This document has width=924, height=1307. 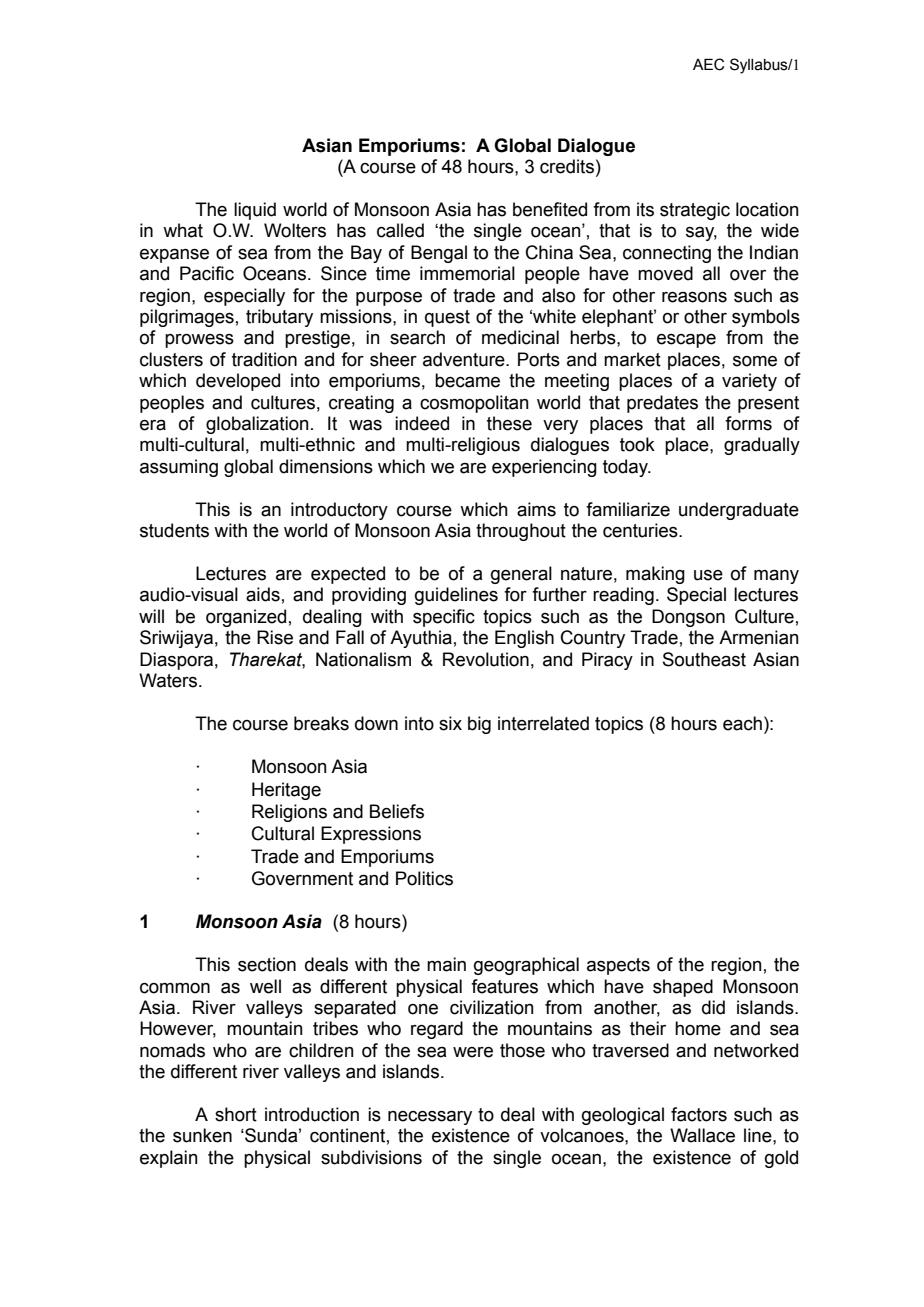 I want to click on specific, so click(x=444, y=618).
